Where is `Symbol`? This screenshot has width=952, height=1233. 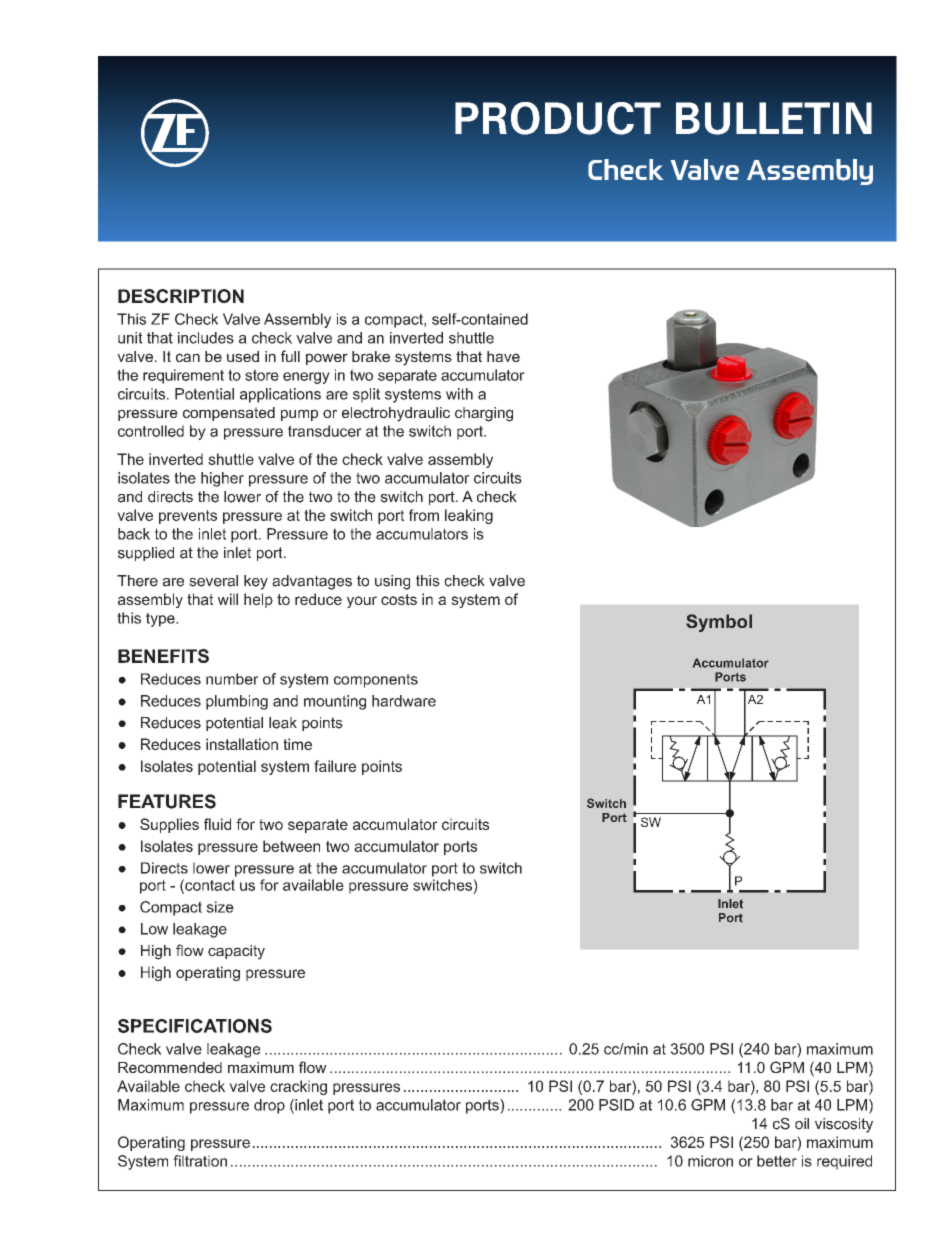
Symbol is located at coordinates (719, 623).
